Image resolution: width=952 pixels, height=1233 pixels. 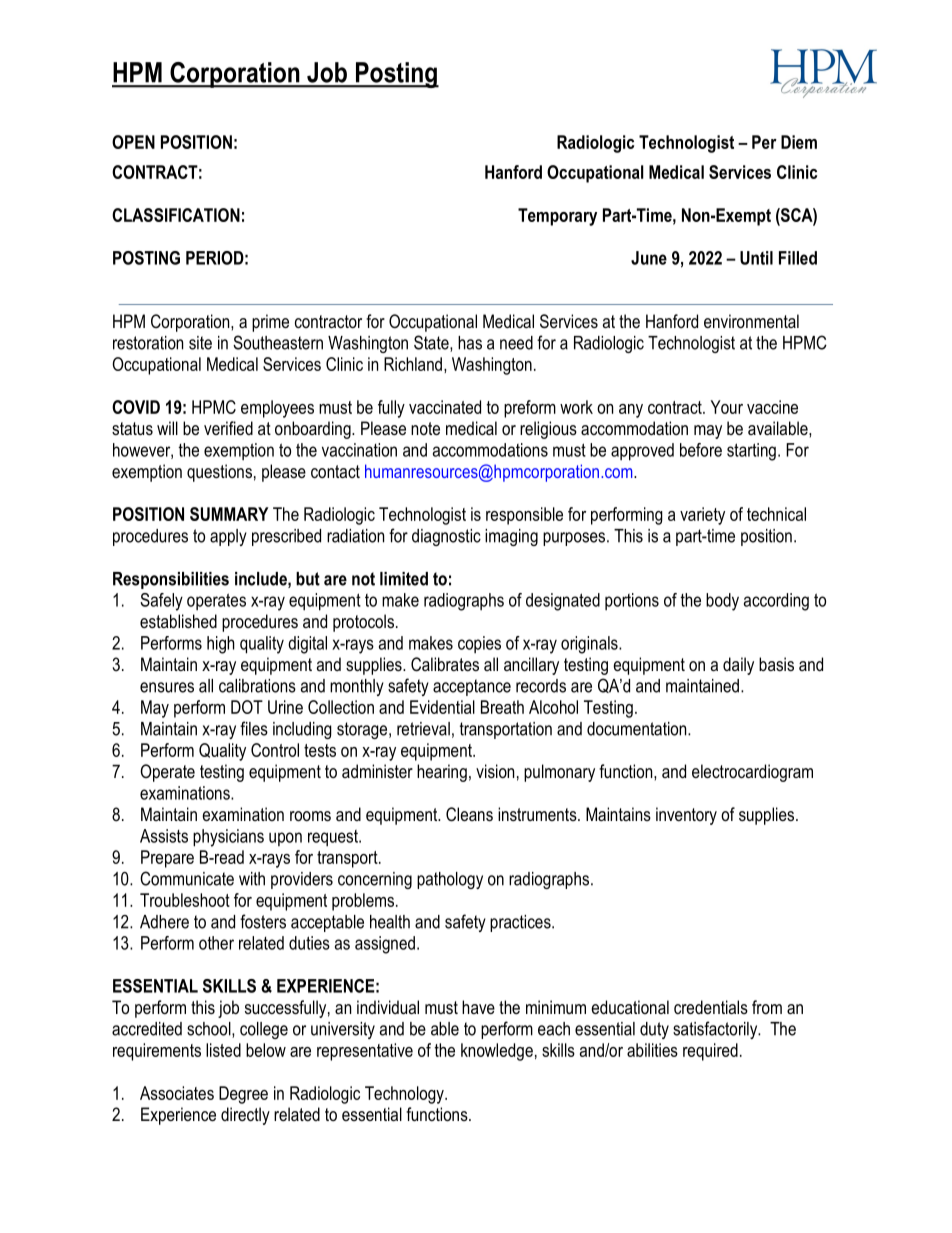 I want to click on pathology, so click(x=450, y=880).
